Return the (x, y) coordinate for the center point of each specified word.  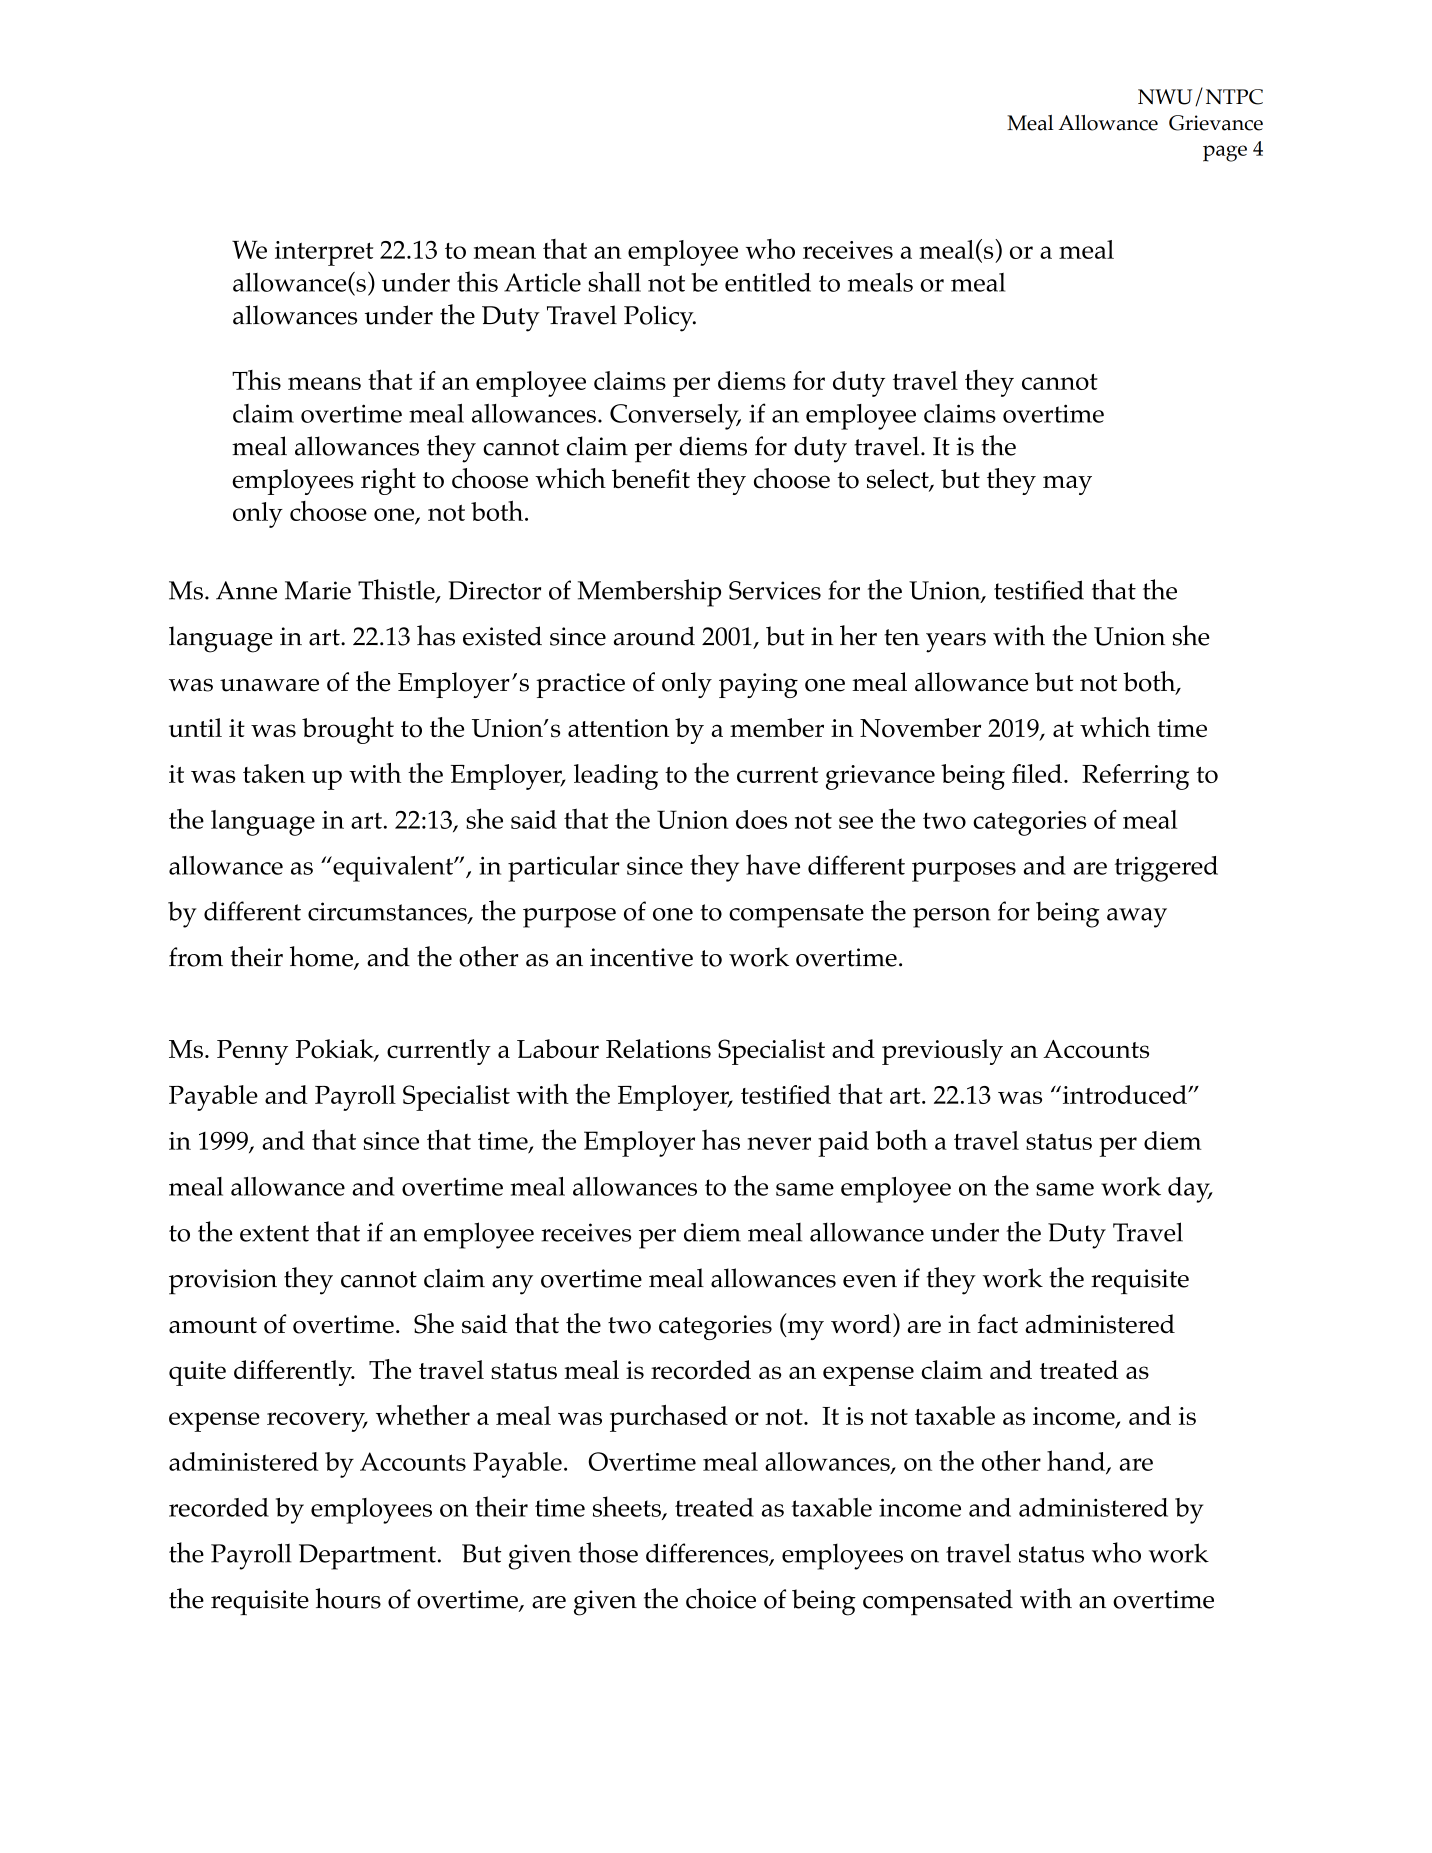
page (1225, 153)
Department (367, 1557)
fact (997, 1324)
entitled (768, 282)
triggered (1166, 869)
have (773, 864)
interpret (324, 253)
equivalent (393, 869)
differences (708, 1554)
